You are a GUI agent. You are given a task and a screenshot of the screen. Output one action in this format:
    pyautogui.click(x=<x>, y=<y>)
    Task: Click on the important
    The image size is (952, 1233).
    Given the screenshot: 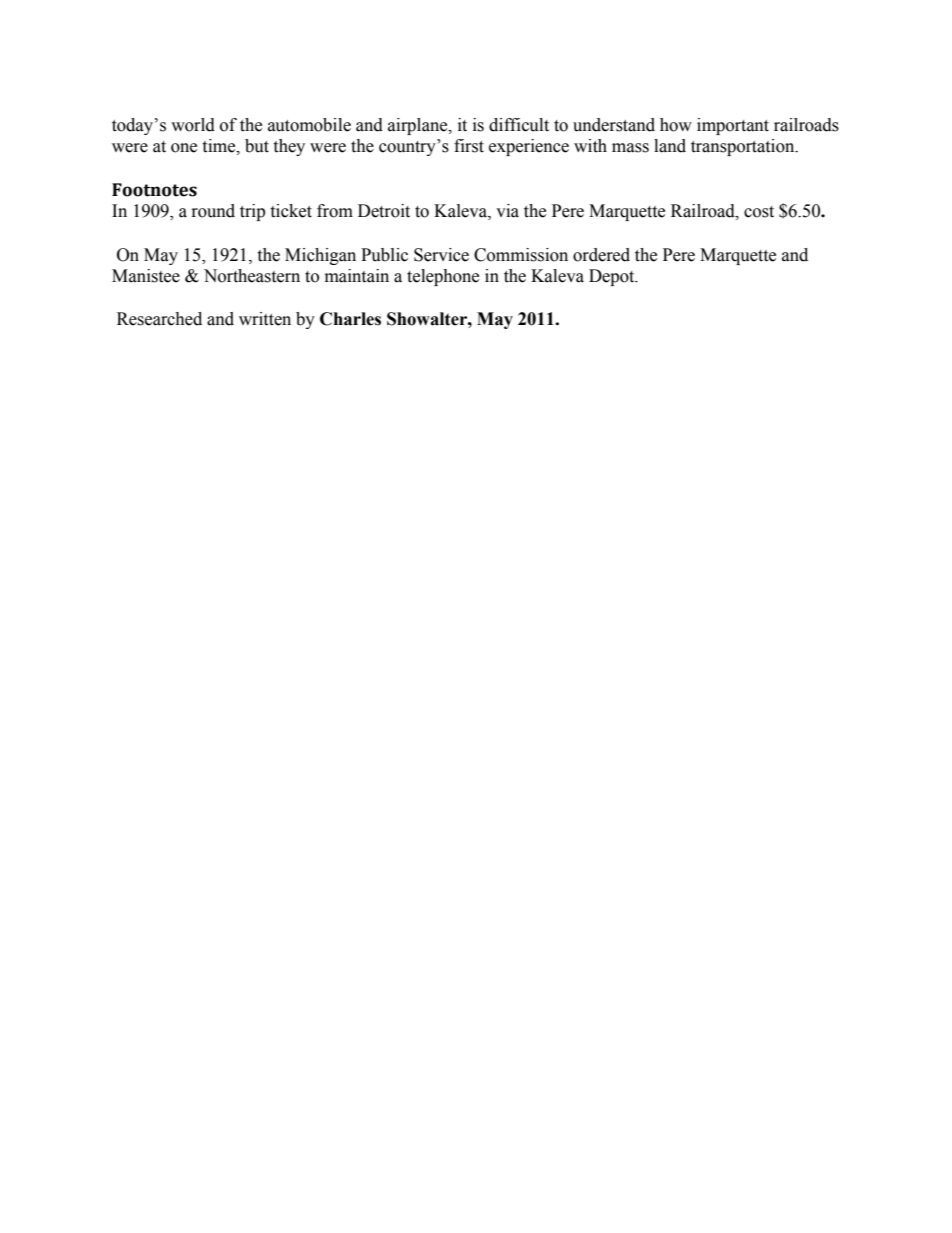 What is the action you would take?
    pyautogui.click(x=733, y=126)
